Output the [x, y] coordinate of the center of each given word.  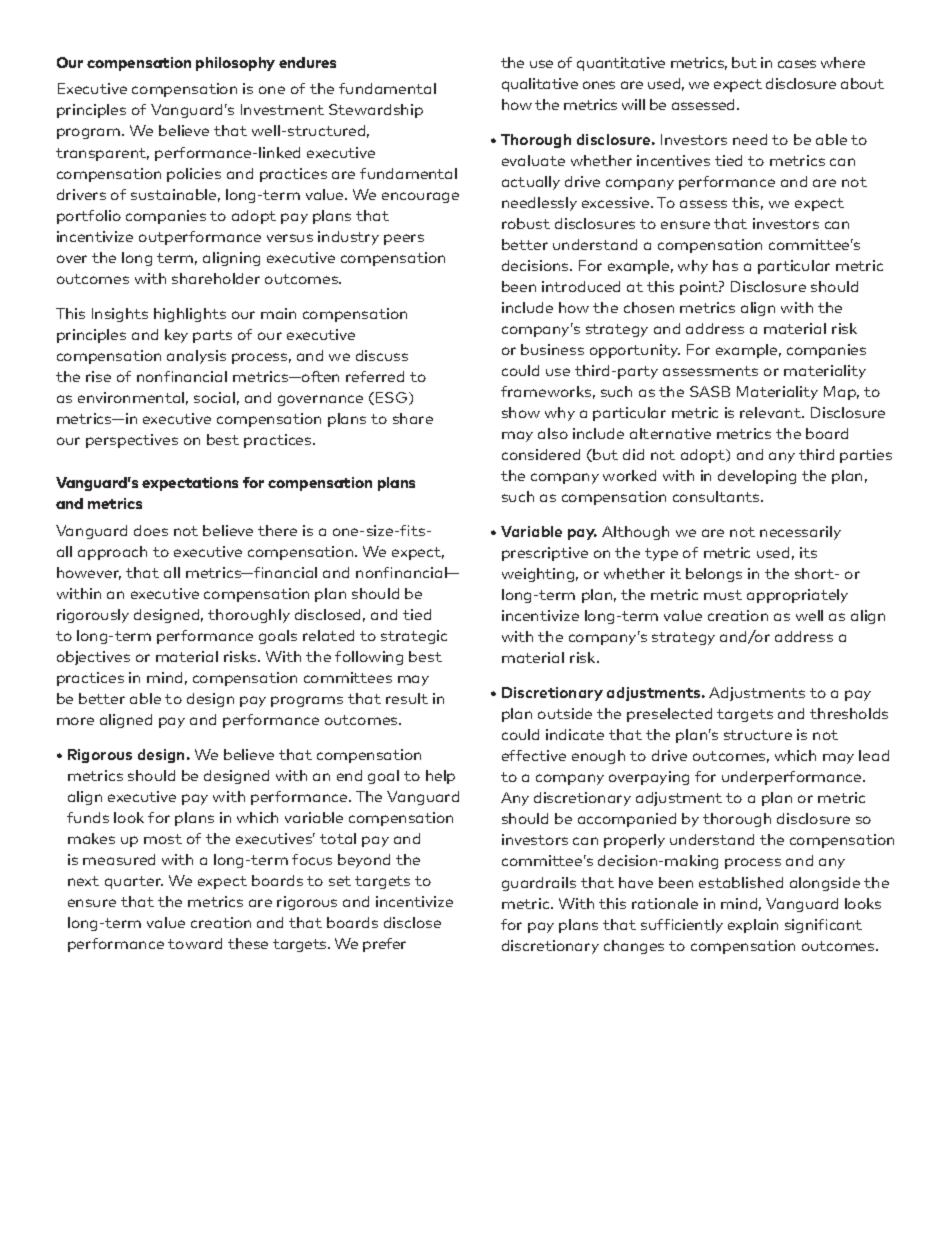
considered [541, 454]
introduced [581, 286]
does [151, 530]
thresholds [849, 713]
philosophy [235, 64]
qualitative [540, 85]
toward [195, 943]
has [725, 265]
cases [797, 64]
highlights [190, 315]
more [75, 721]
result [407, 698]
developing [757, 477]
